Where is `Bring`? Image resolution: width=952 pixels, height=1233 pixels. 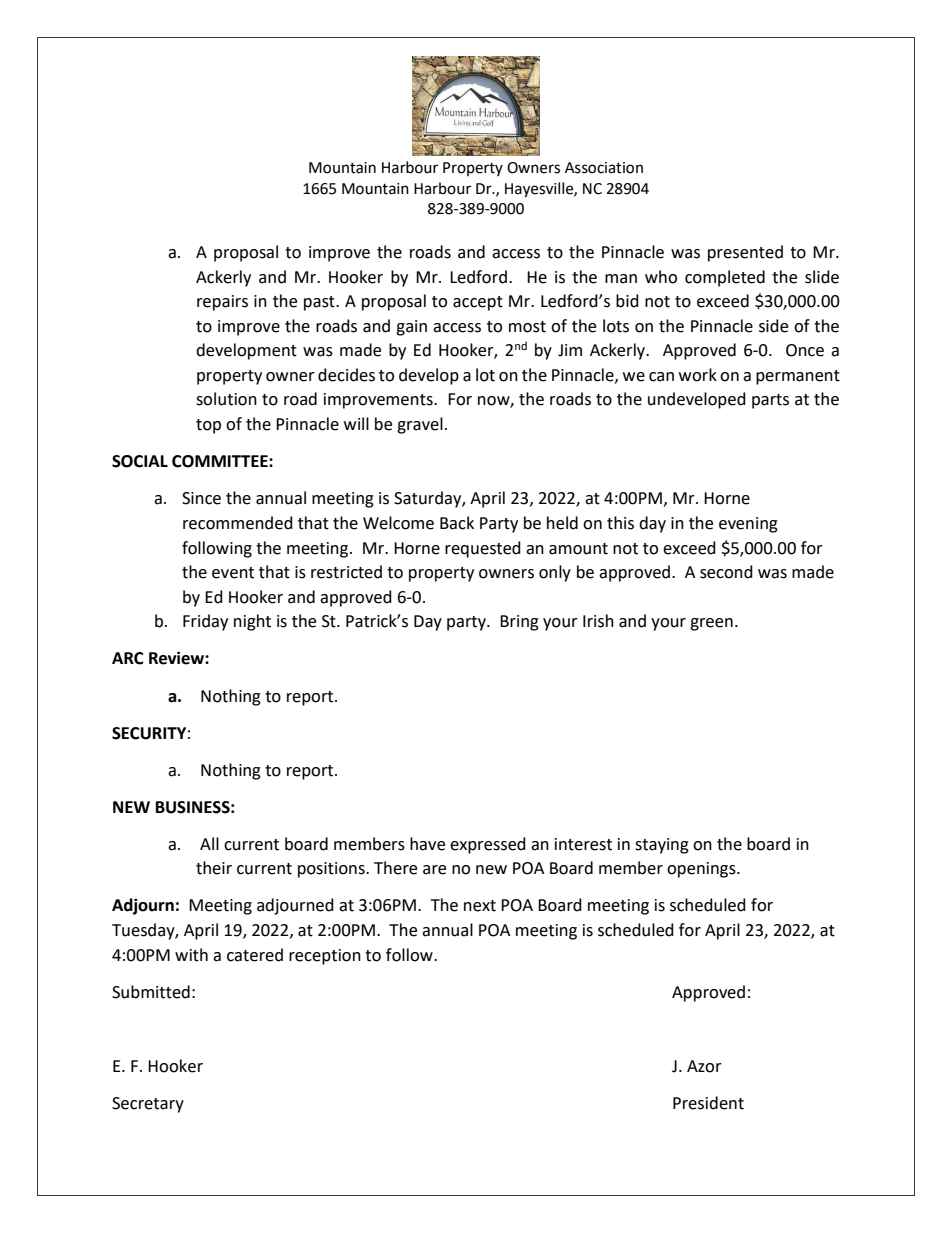 Bring is located at coordinates (519, 623).
